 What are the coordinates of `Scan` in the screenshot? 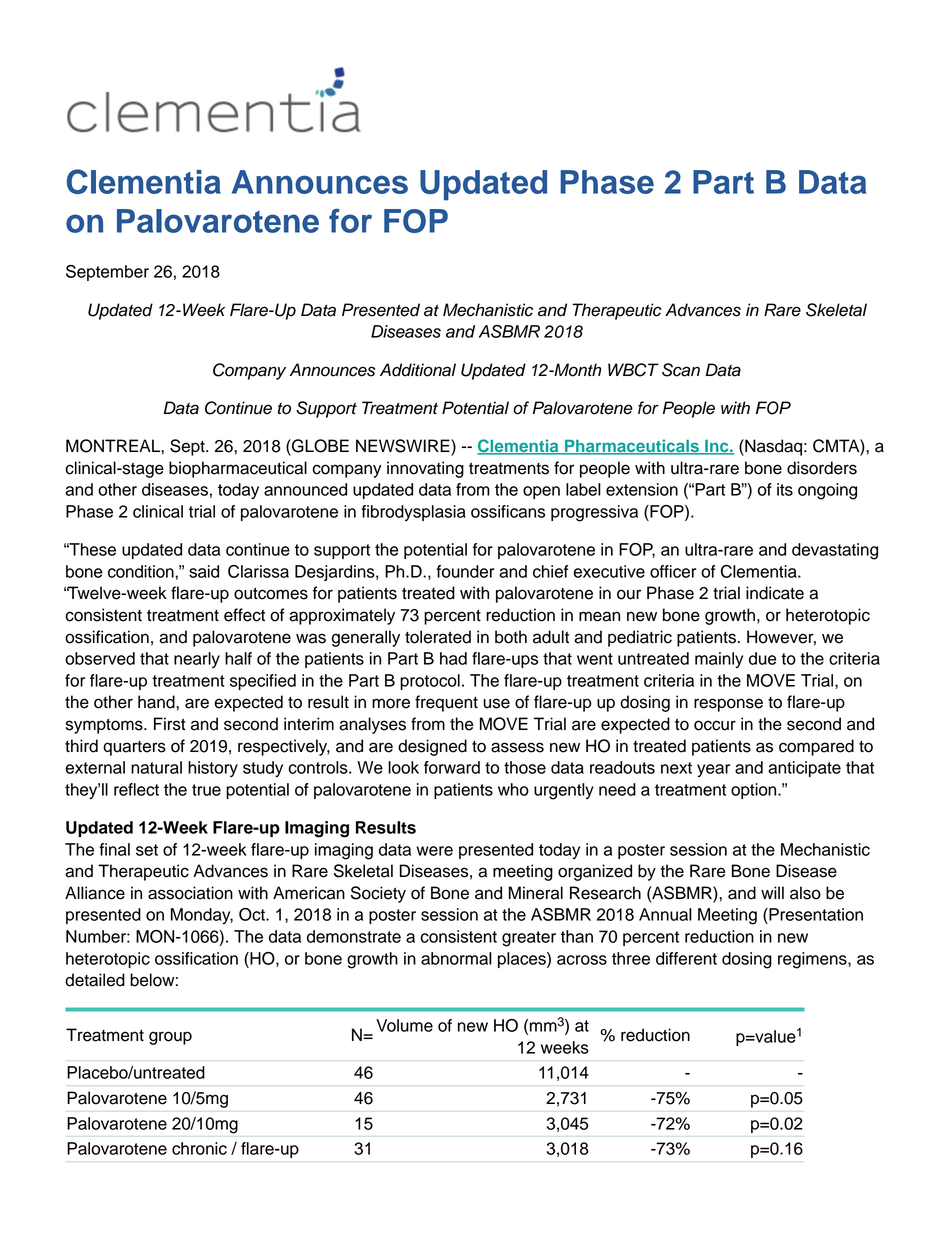 It's located at (681, 370).
